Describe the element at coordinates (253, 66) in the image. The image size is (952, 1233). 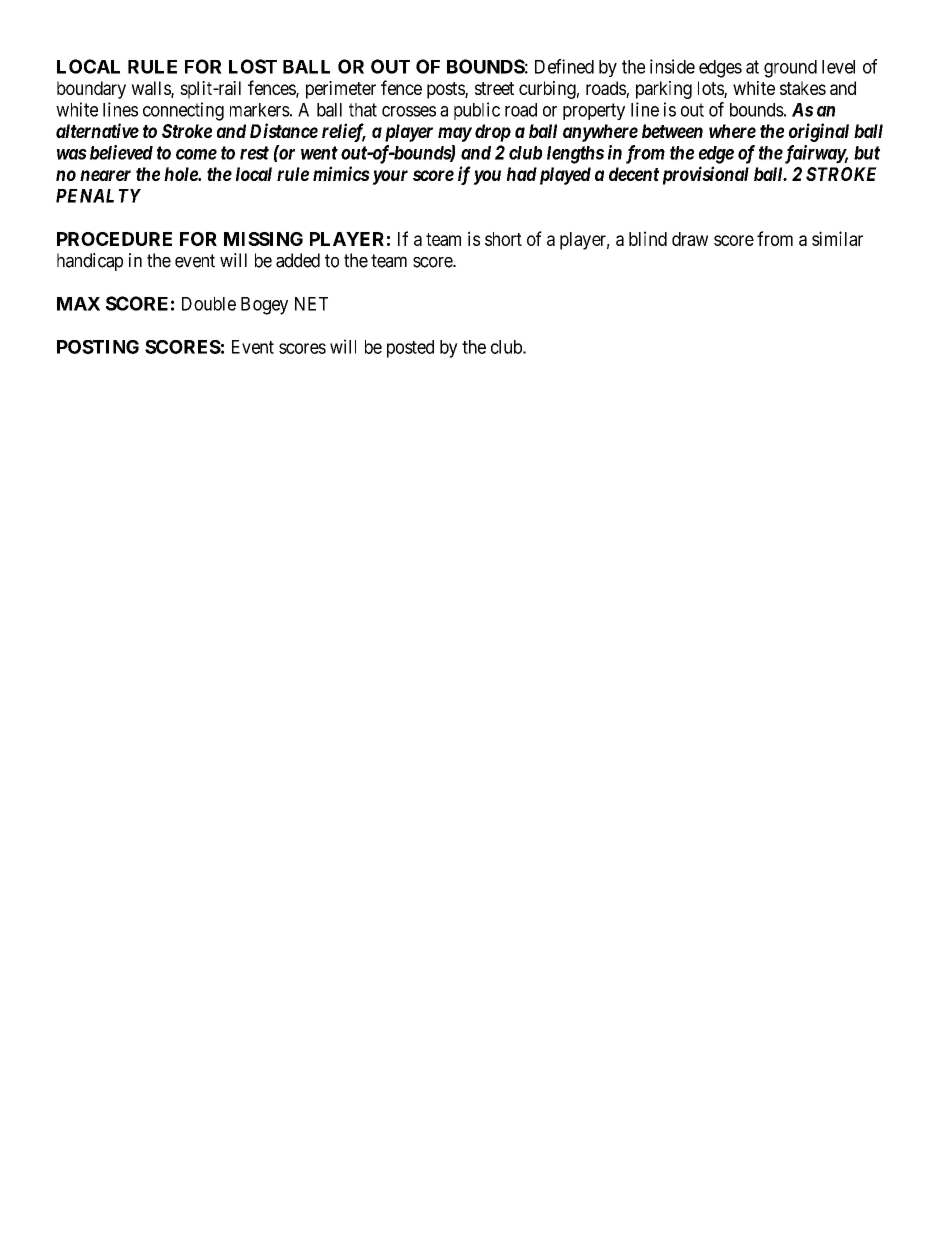
I see `LOST` at that location.
